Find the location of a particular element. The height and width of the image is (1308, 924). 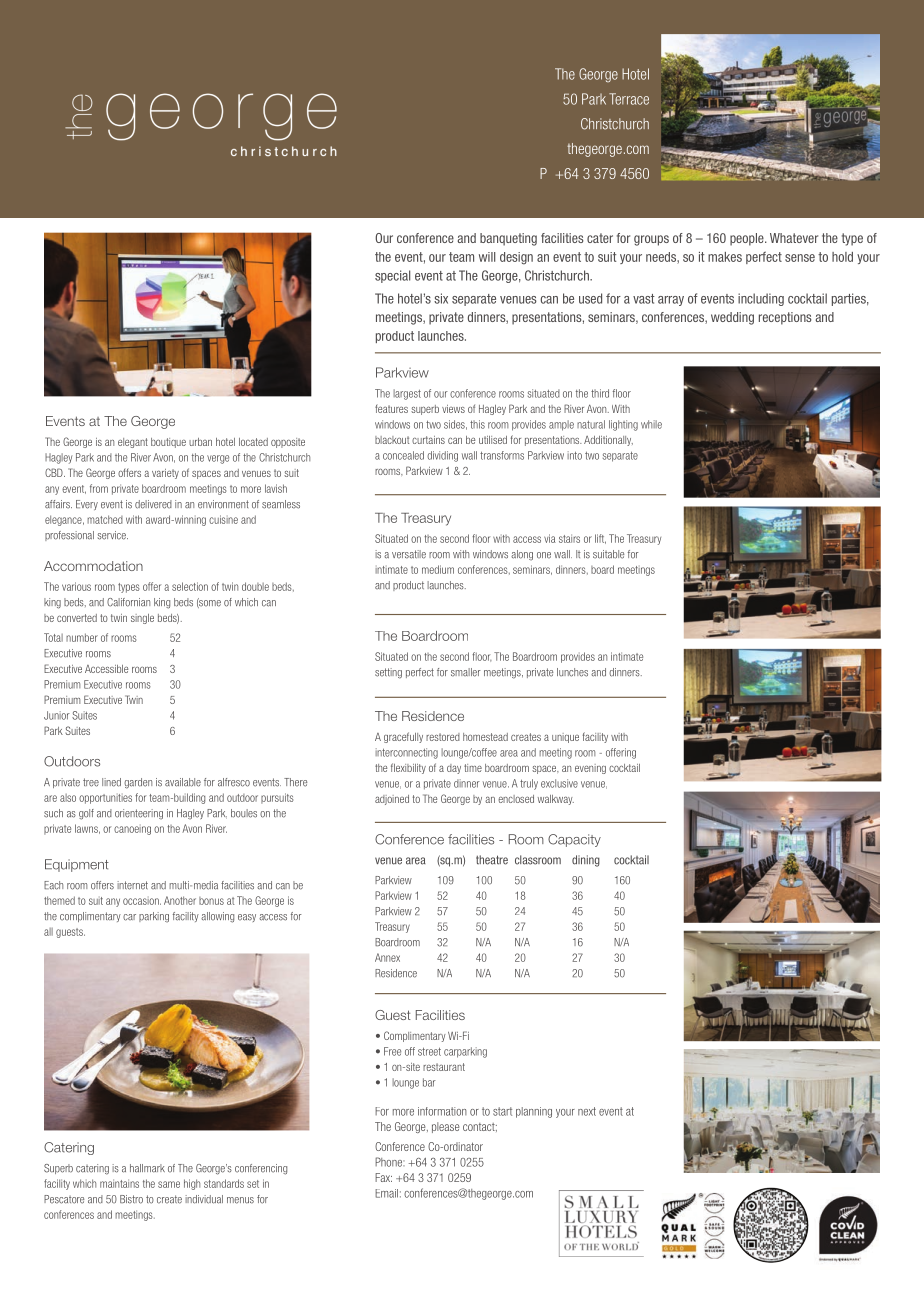

smaller is located at coordinates (466, 672).
